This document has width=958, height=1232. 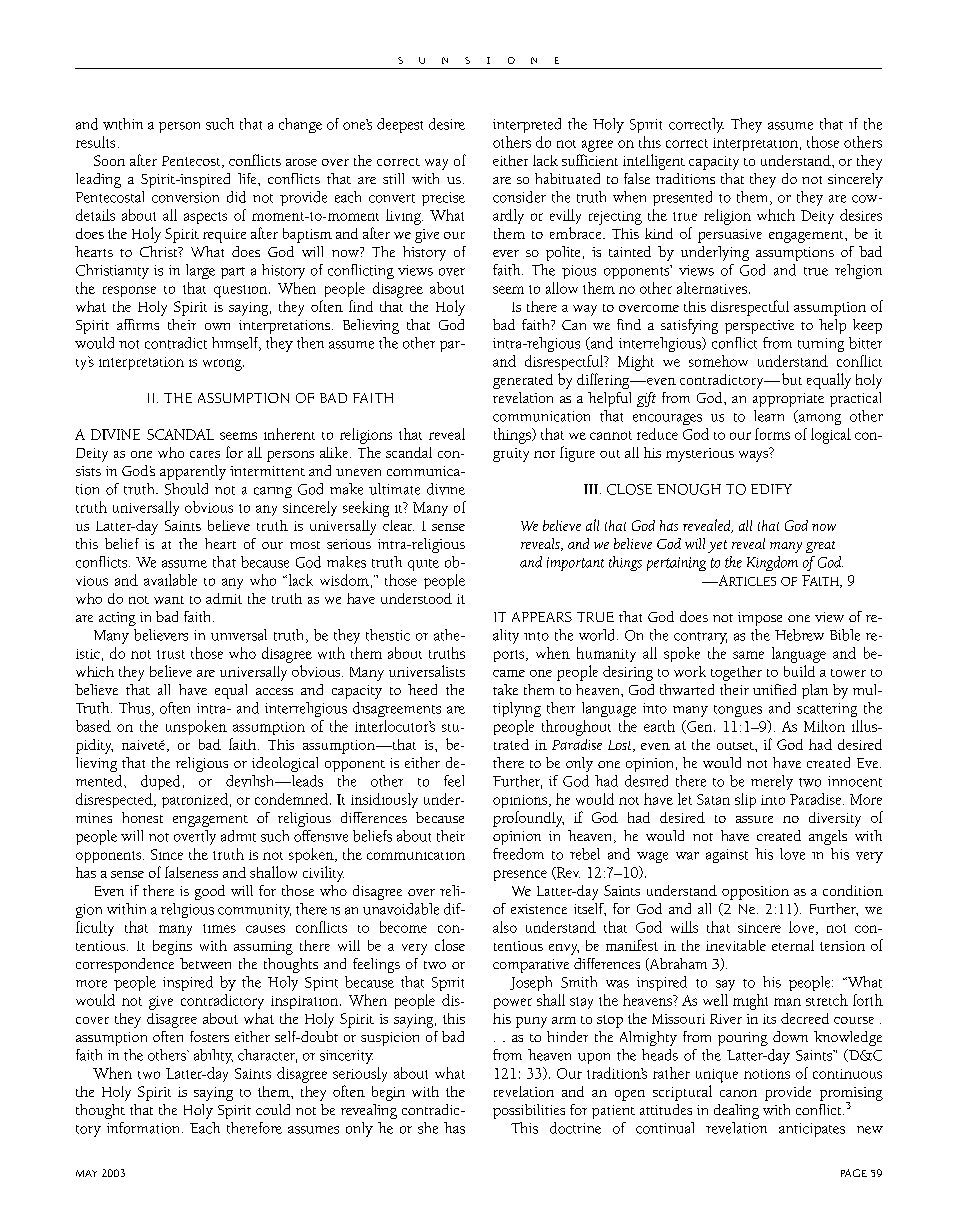 What do you see at coordinates (505, 927) in the document?
I see `also` at bounding box center [505, 927].
